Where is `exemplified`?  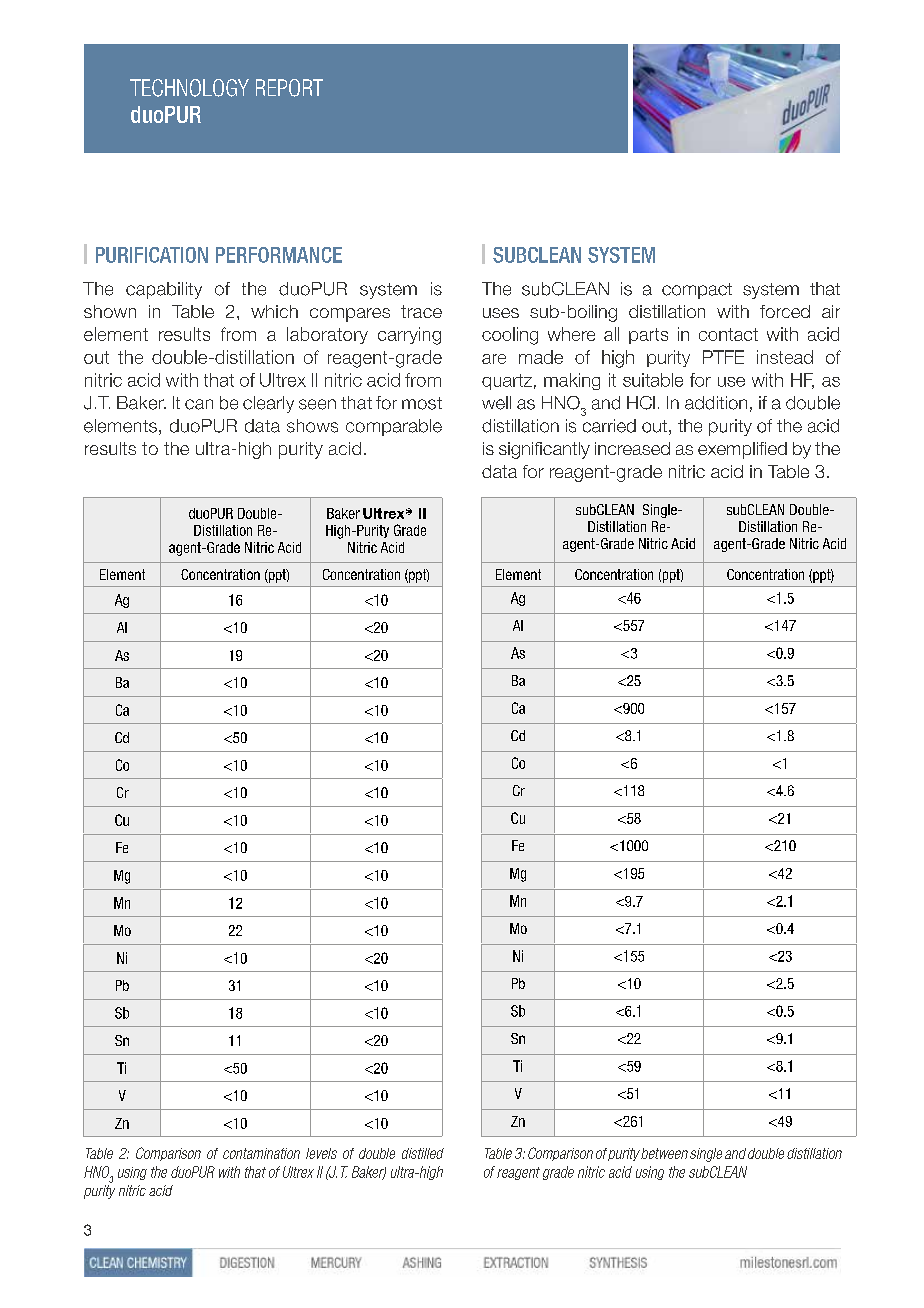
exemplified is located at coordinates (742, 450).
